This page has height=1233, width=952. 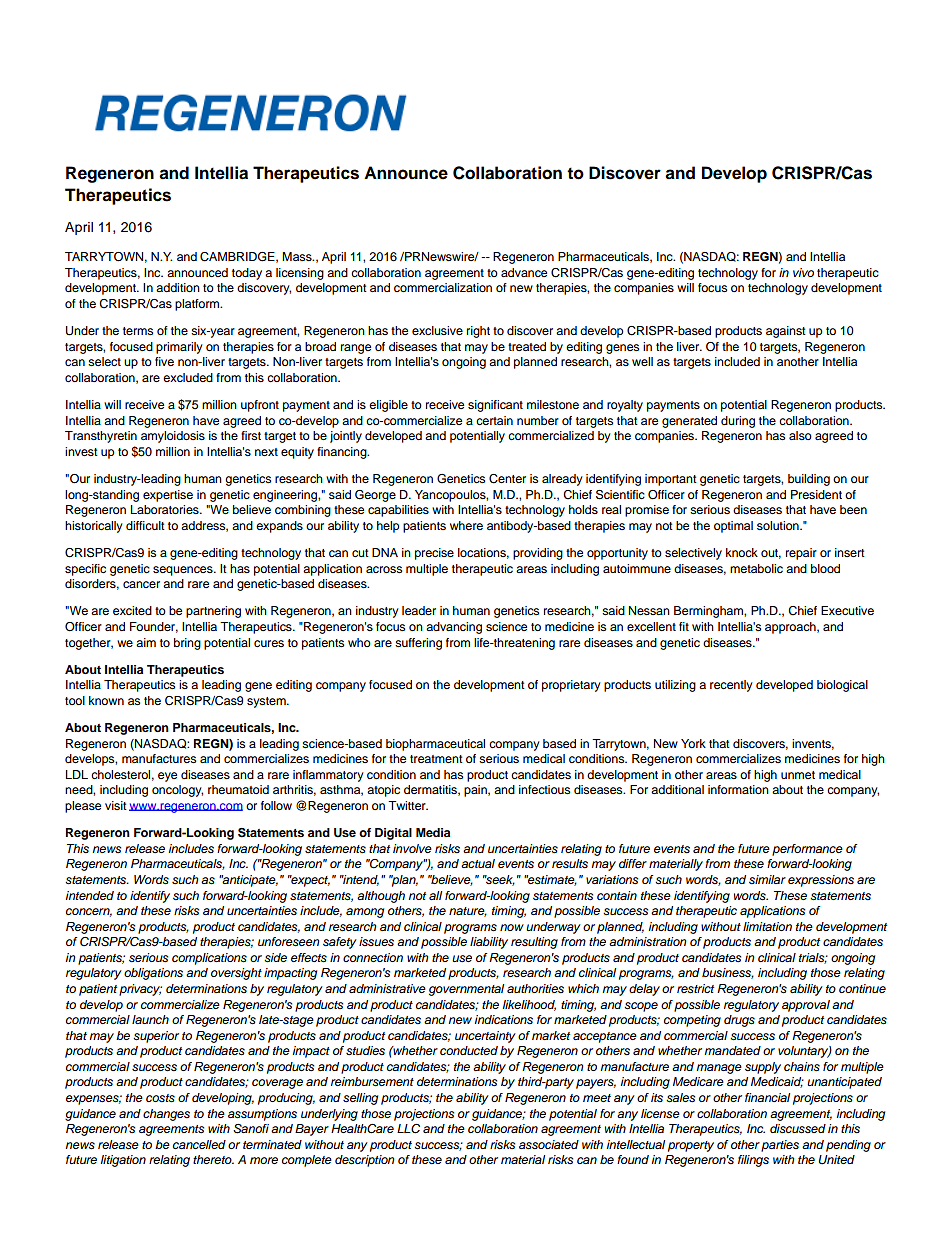 What do you see at coordinates (435, 745) in the page?
I see `biopharmaceutical` at bounding box center [435, 745].
